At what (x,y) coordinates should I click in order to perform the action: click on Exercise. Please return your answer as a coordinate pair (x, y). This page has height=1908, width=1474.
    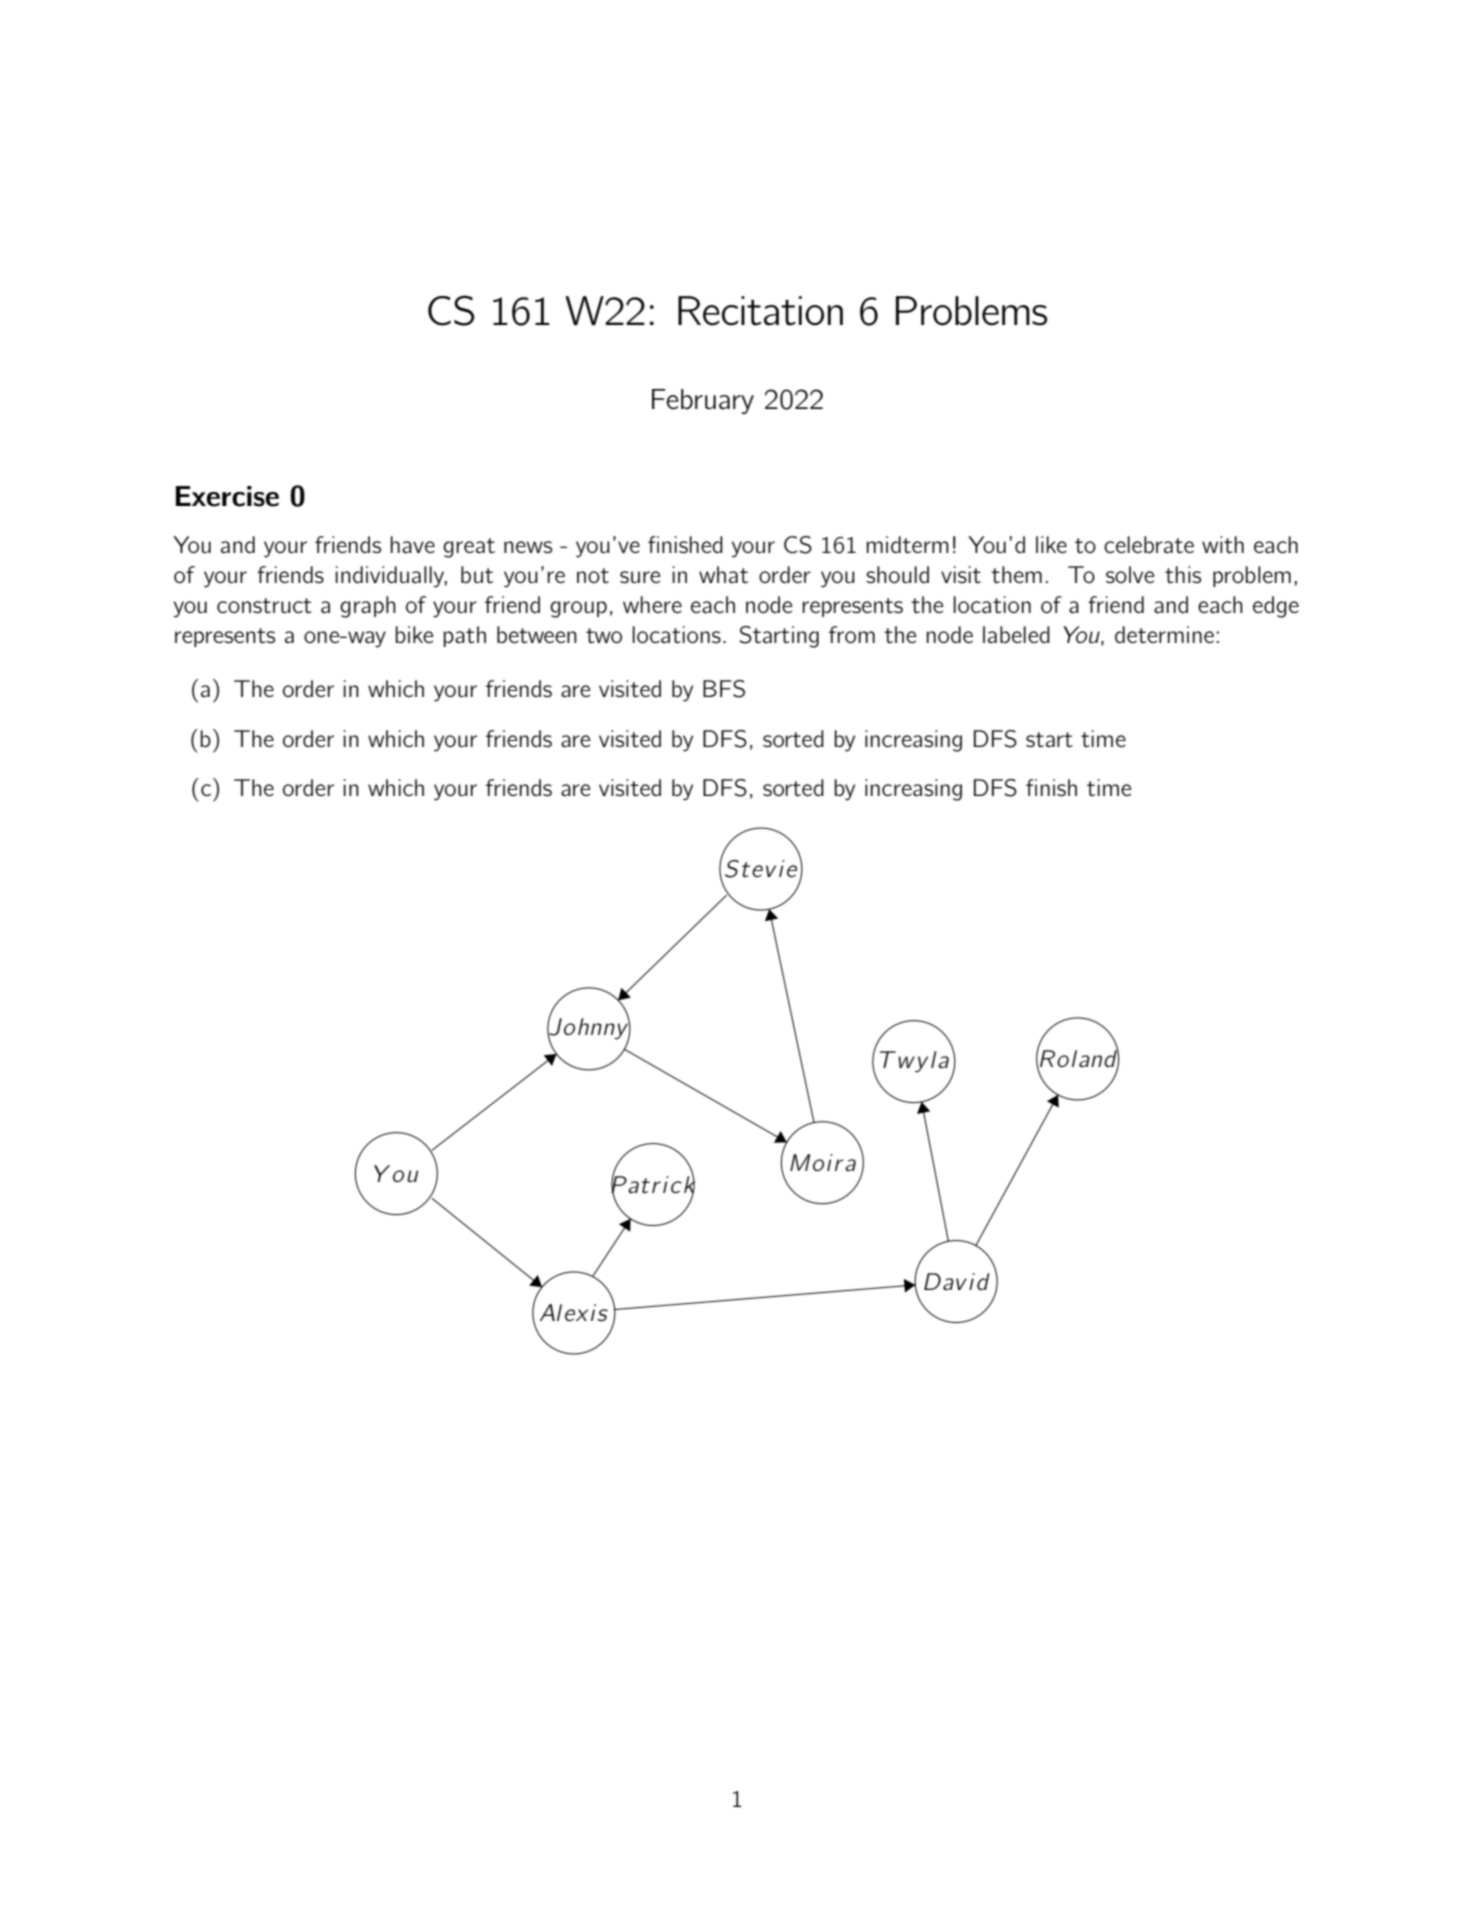
    Looking at the image, I should click on (227, 496).
